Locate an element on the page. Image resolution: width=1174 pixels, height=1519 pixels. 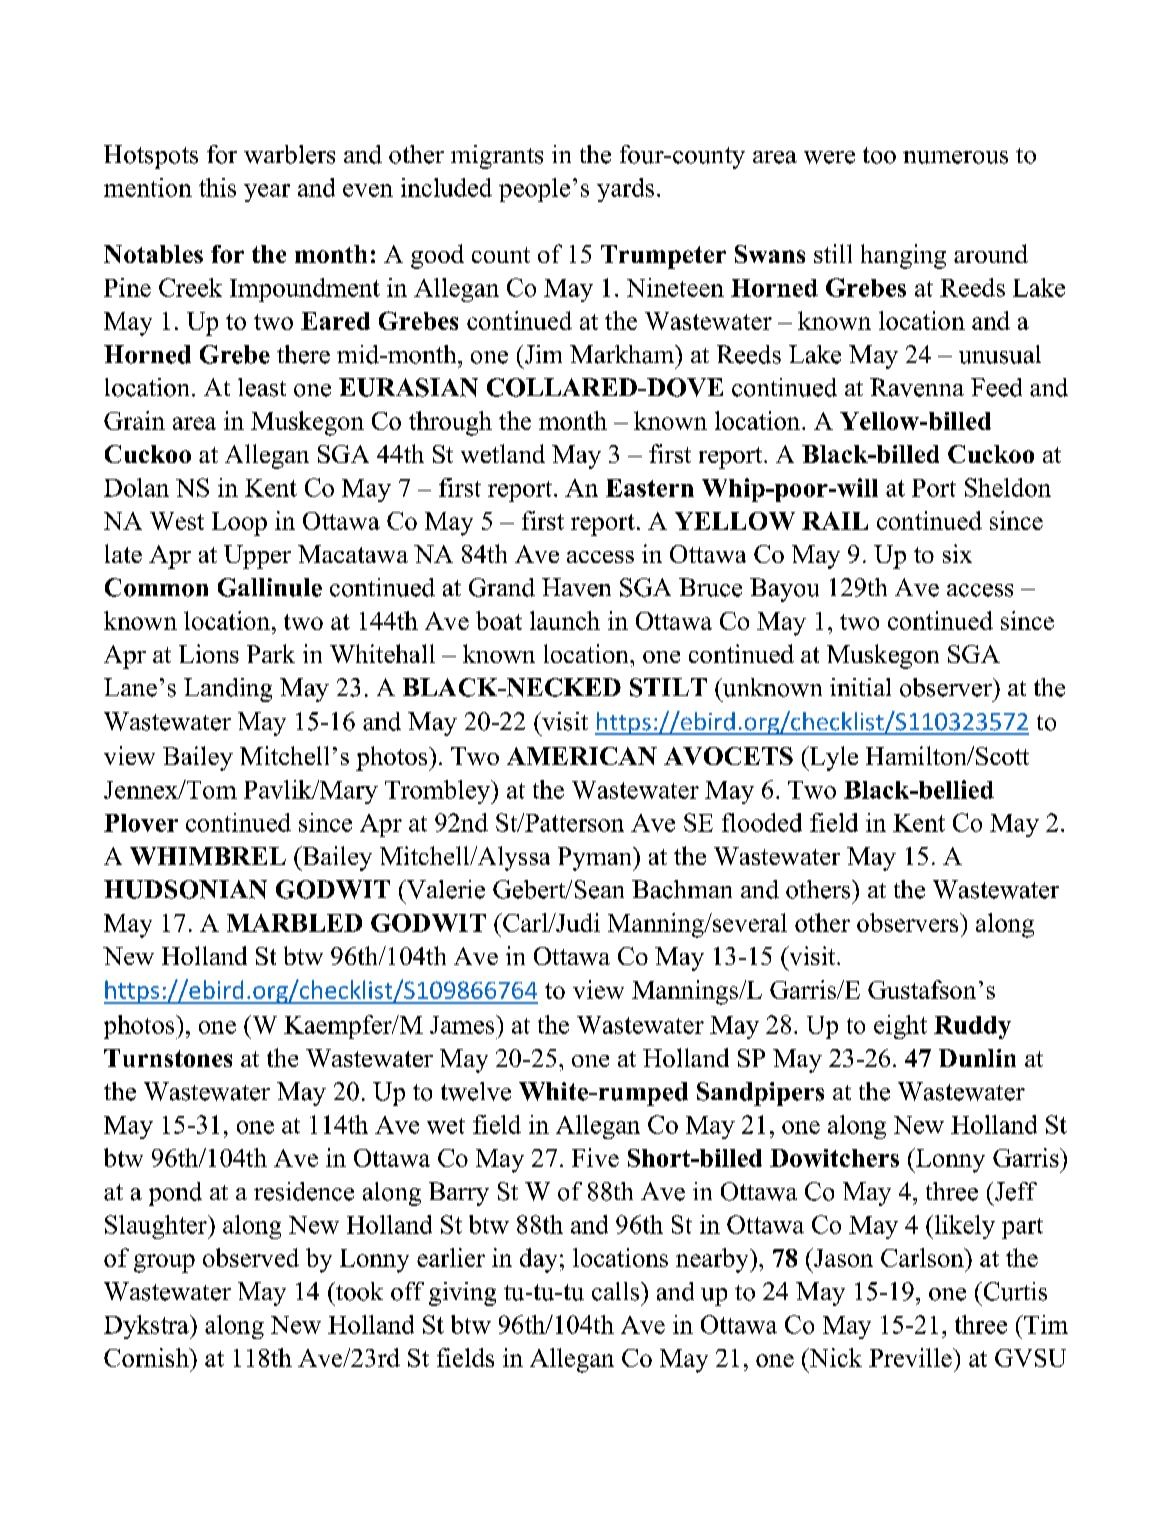
eight is located at coordinates (900, 1027).
